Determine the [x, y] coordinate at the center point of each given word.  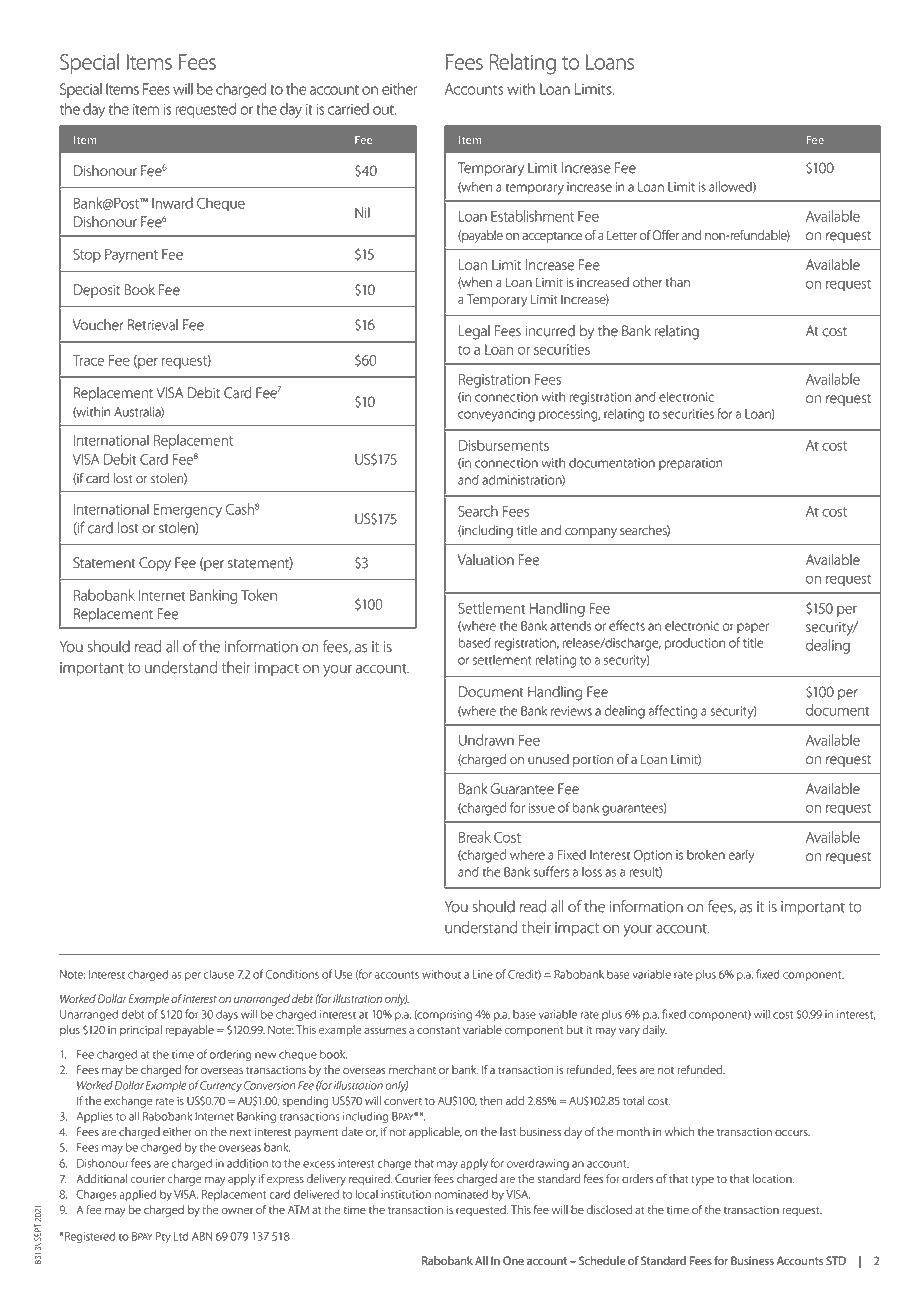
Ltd [181, 1236]
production [694, 644]
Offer [665, 235]
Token [259, 595]
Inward [172, 203]
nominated [461, 1194]
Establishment [532, 216]
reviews [571, 711]
